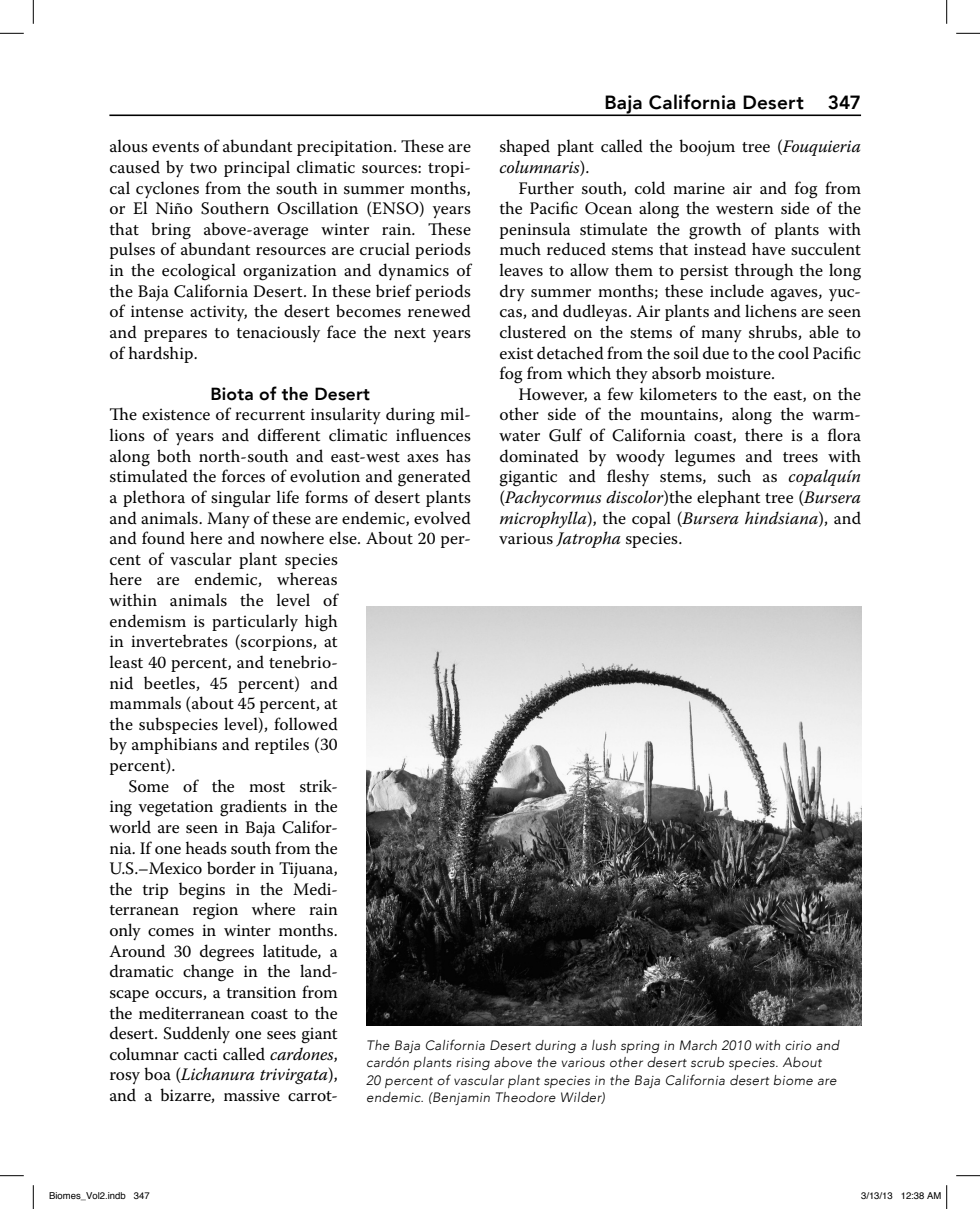 The image size is (980, 1209). I want to click on cacti, so click(201, 1054).
